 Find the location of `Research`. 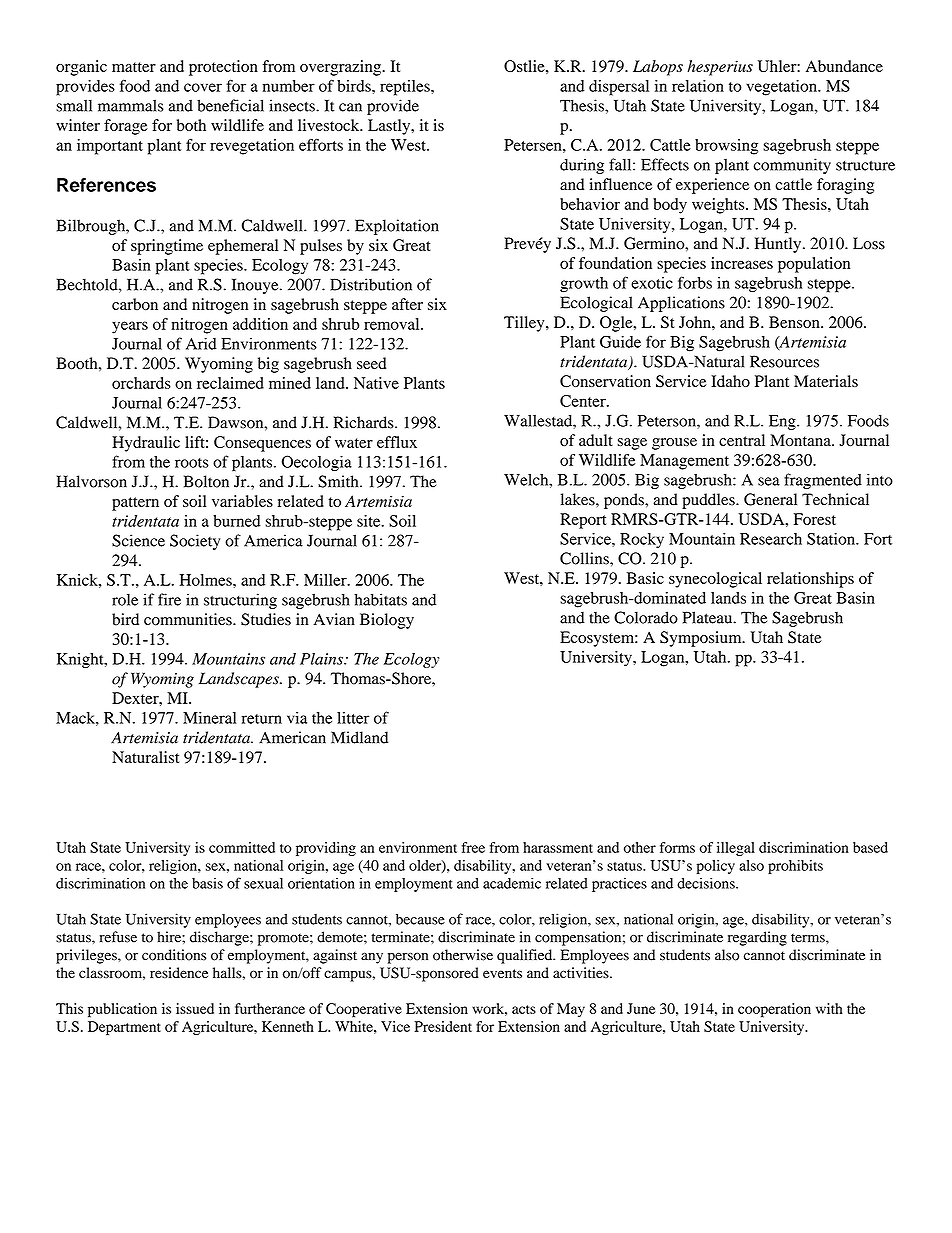

Research is located at coordinates (771, 539).
